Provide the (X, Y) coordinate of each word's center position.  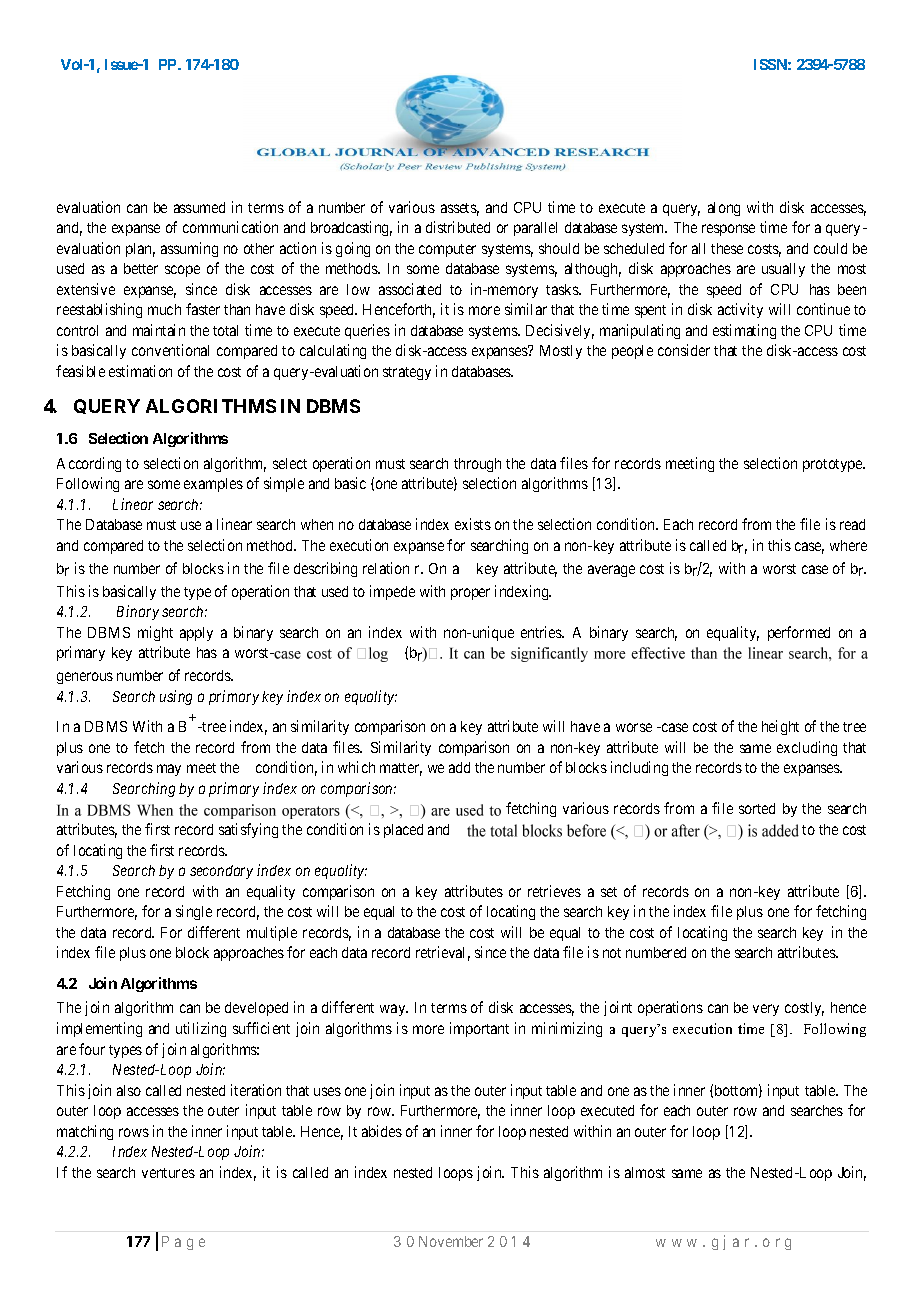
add (459, 767)
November (451, 1241)
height (780, 727)
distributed (458, 227)
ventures (168, 1173)
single (194, 912)
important (479, 1029)
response (728, 230)
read (852, 524)
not (612, 953)
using (176, 697)
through (477, 465)
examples (213, 485)
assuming (189, 249)
